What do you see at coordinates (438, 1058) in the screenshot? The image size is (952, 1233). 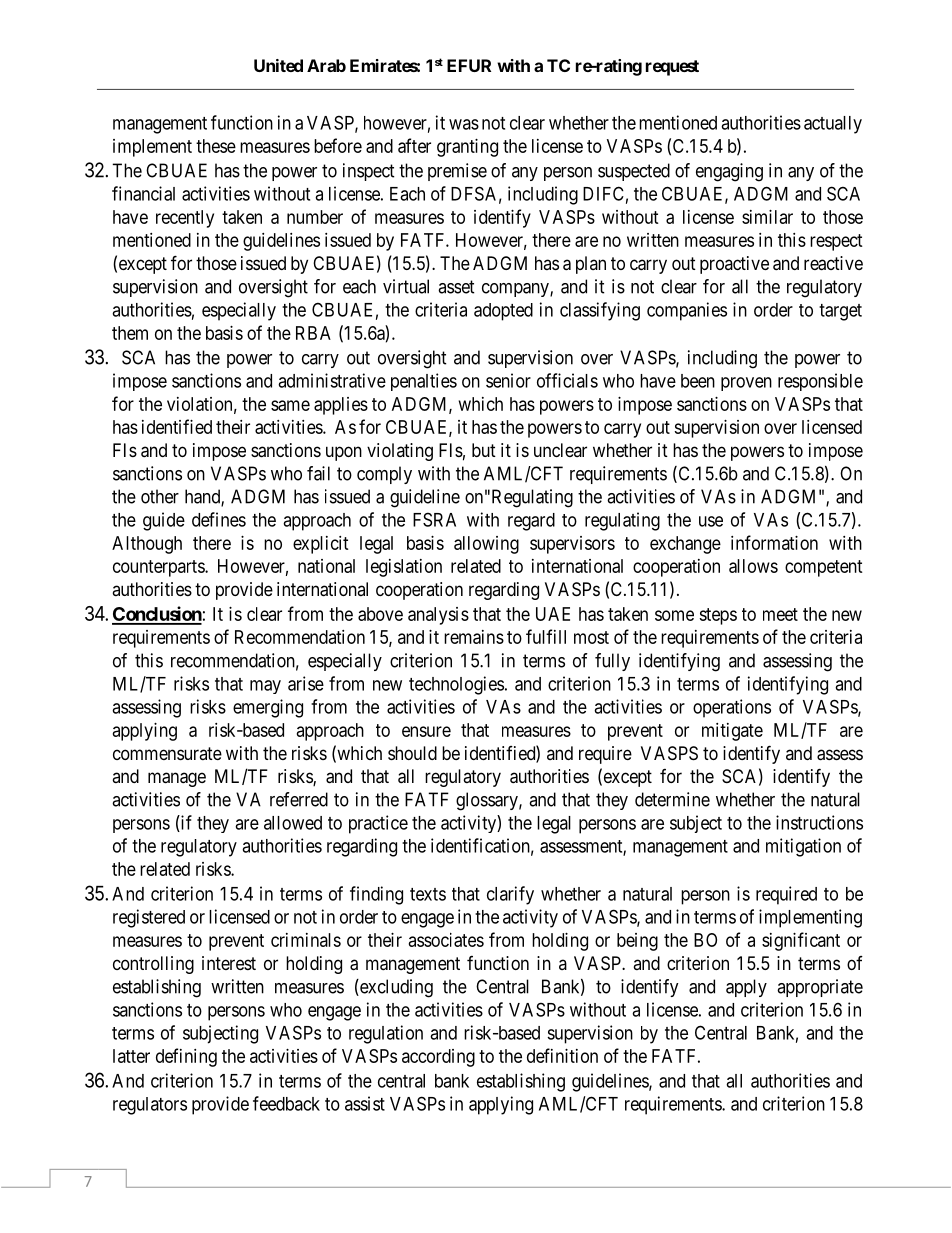 I see `according` at bounding box center [438, 1058].
